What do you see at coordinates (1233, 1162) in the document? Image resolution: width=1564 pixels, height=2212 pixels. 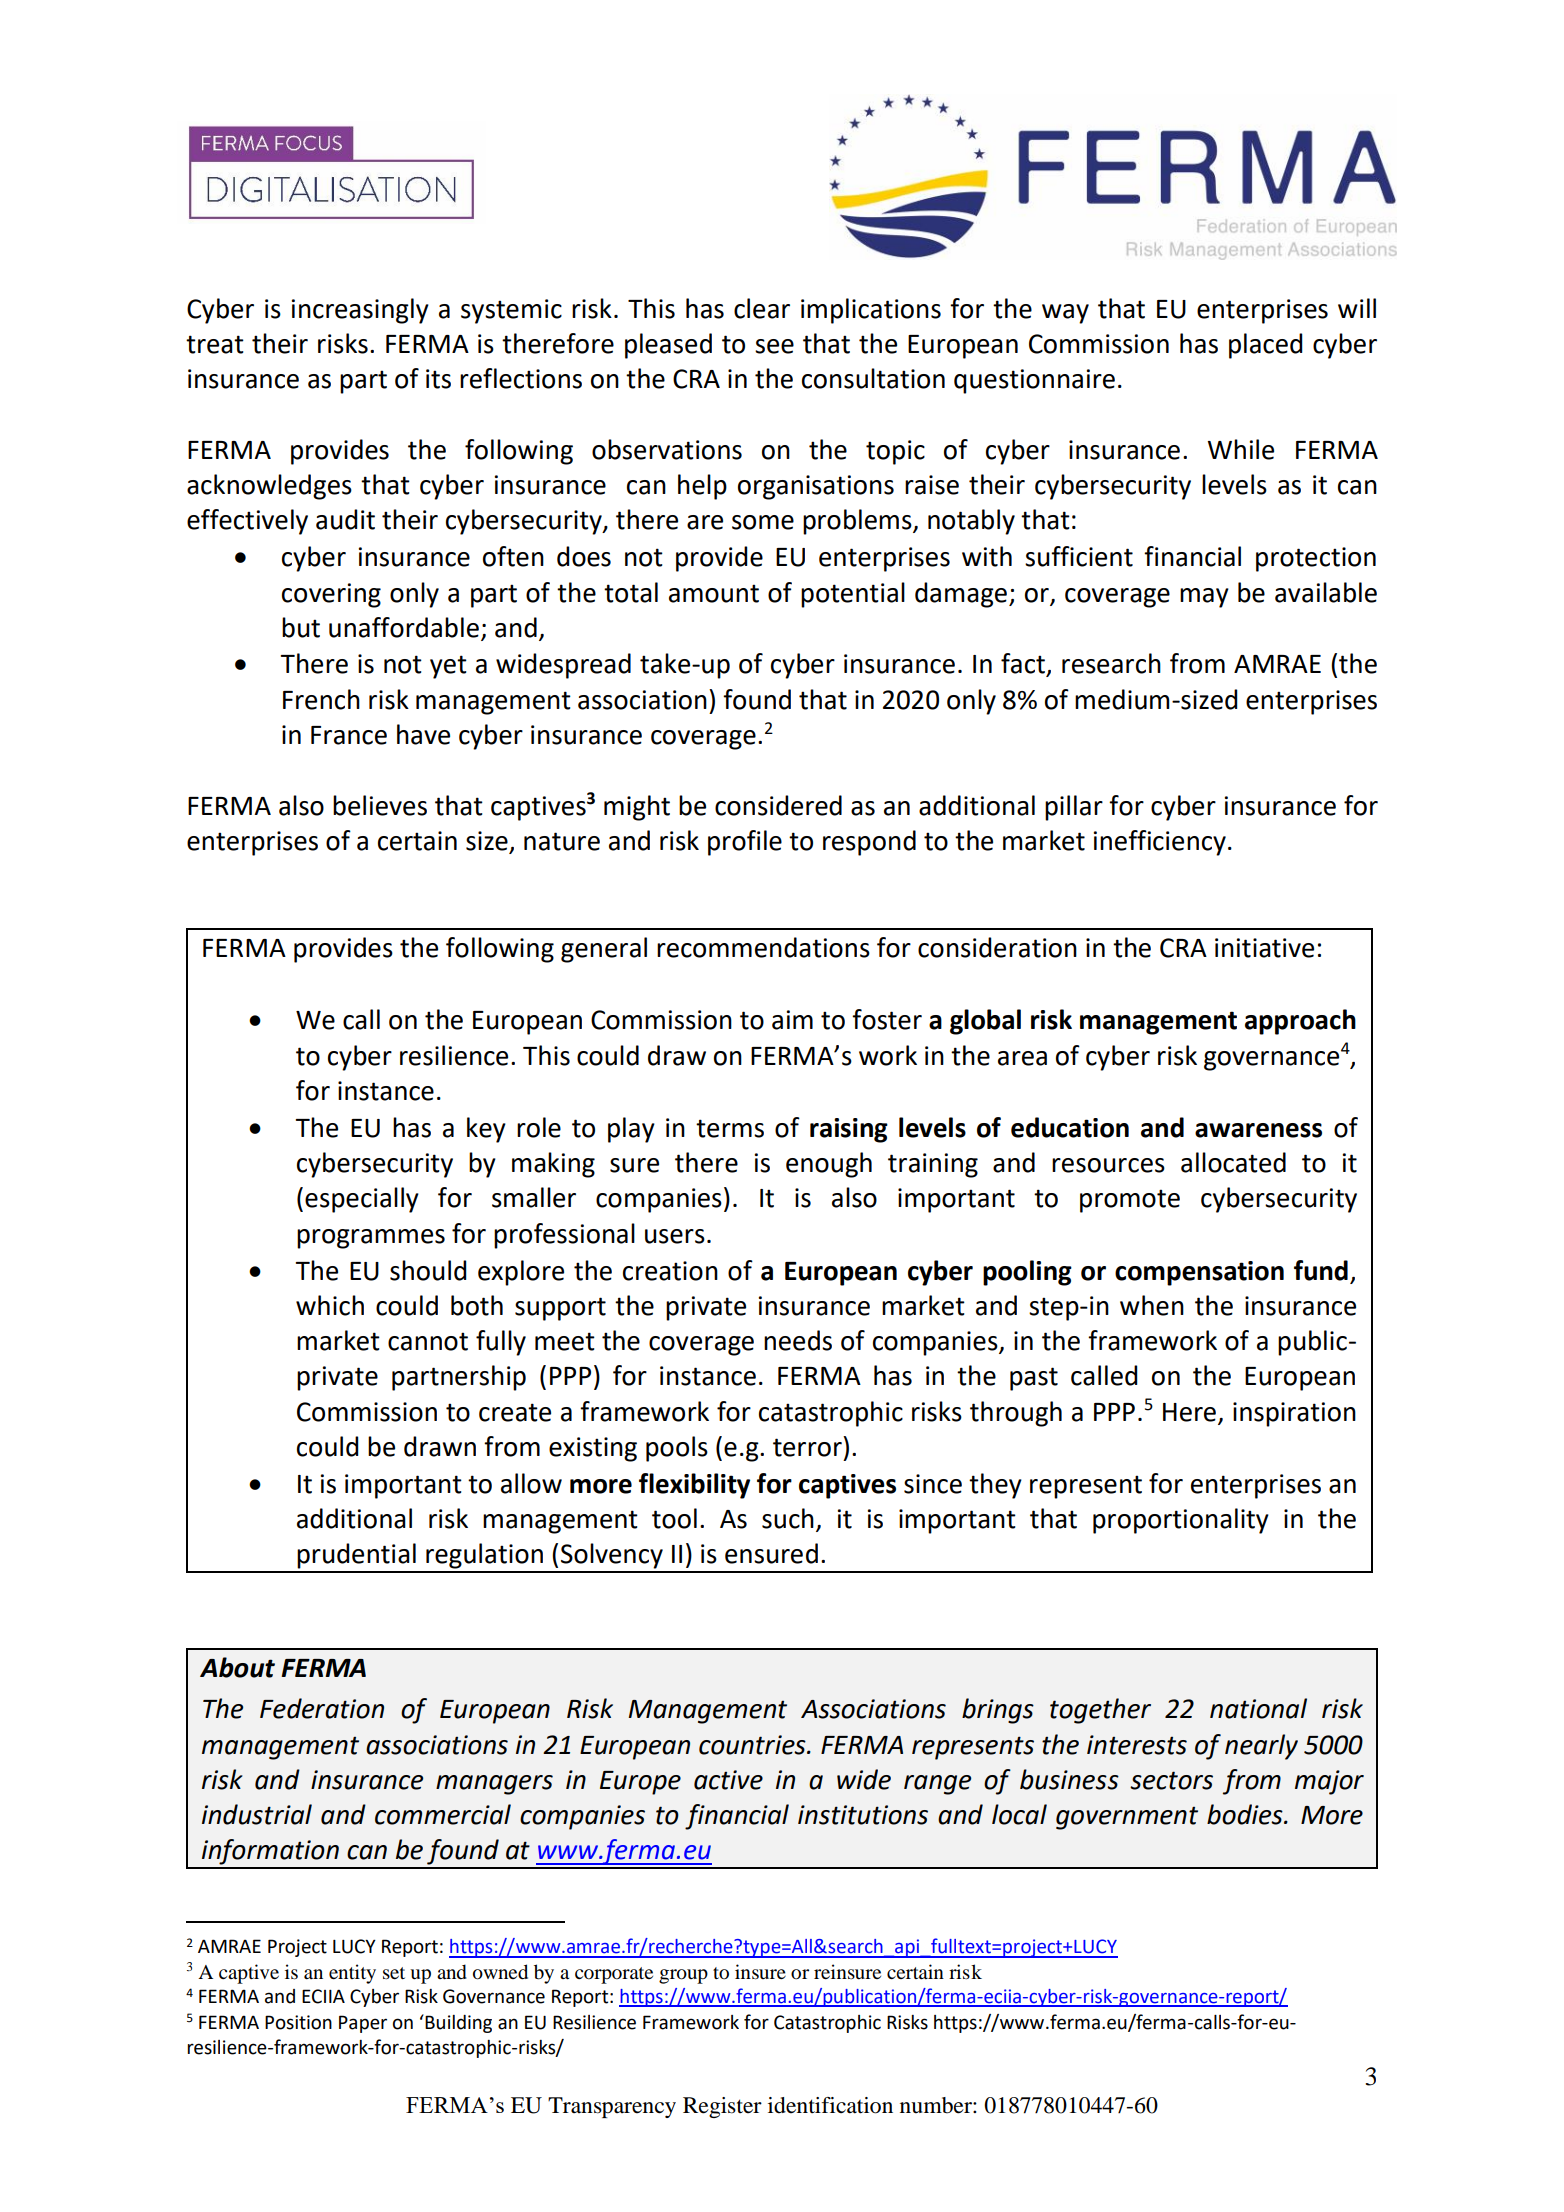 I see `allocated` at bounding box center [1233, 1162].
